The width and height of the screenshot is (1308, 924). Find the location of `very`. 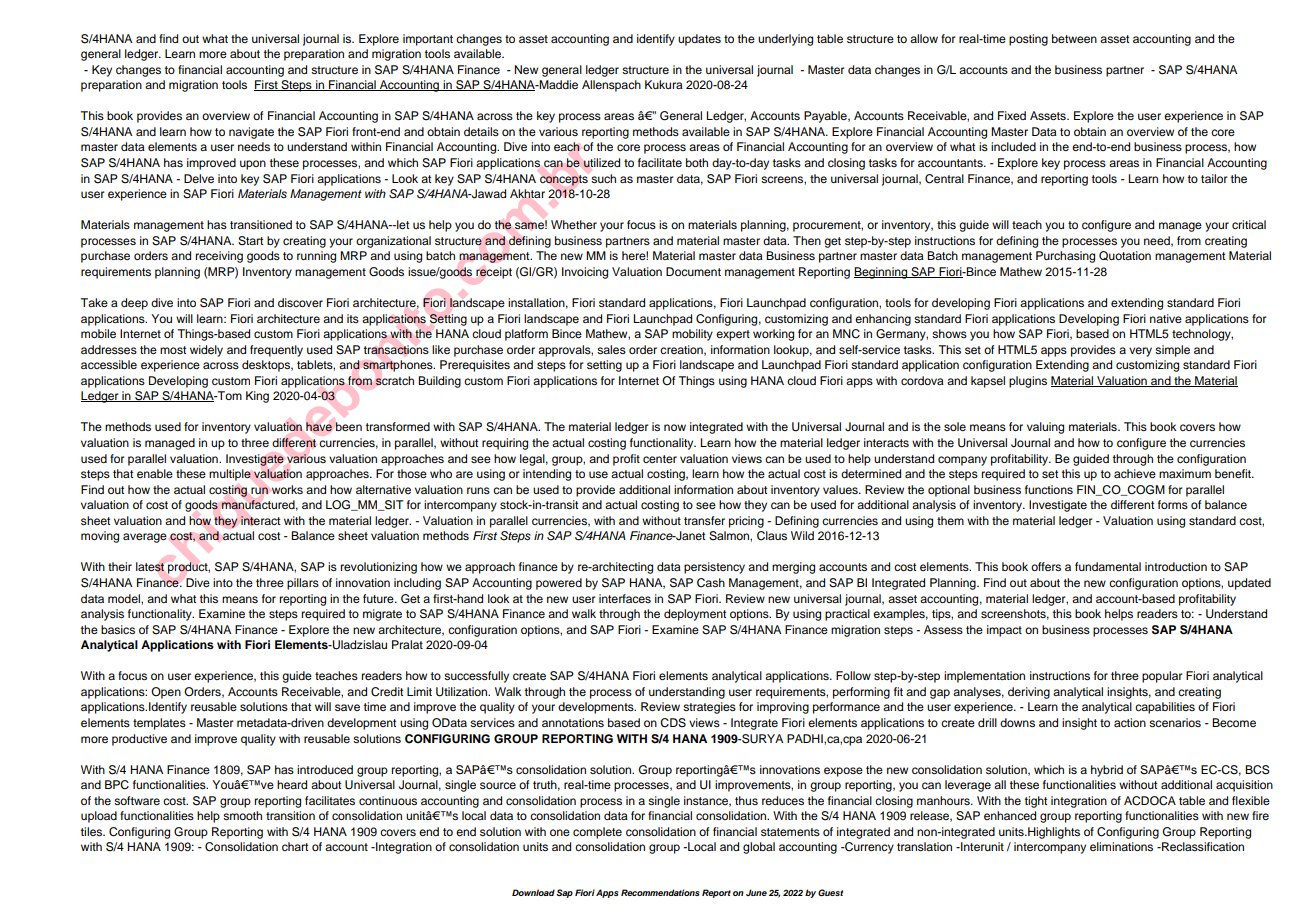

very is located at coordinates (1140, 352).
